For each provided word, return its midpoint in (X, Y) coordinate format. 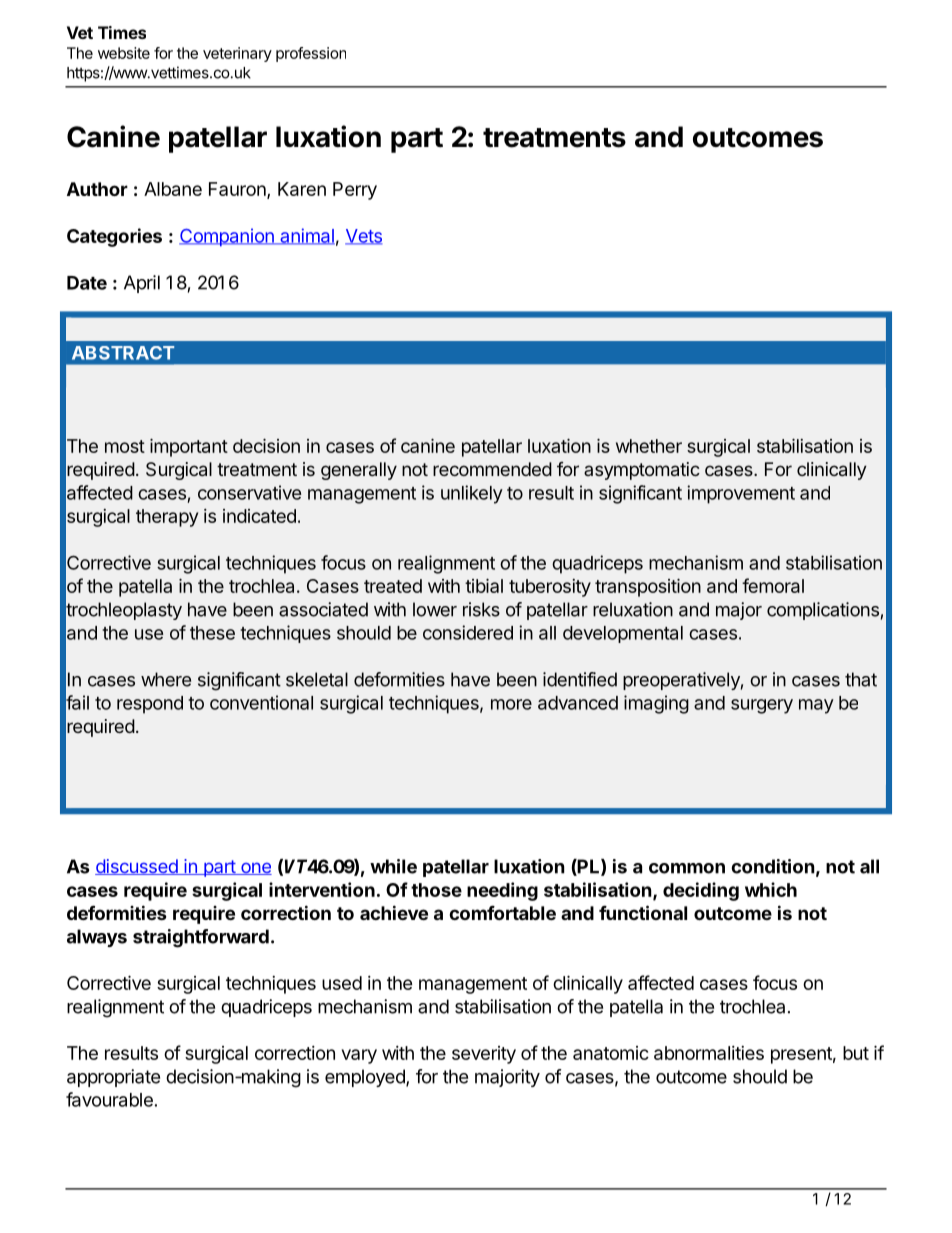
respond (150, 705)
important (189, 448)
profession (311, 54)
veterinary (237, 54)
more (511, 704)
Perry (355, 191)
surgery (762, 706)
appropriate (113, 1078)
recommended (492, 469)
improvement (741, 494)
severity (484, 1055)
